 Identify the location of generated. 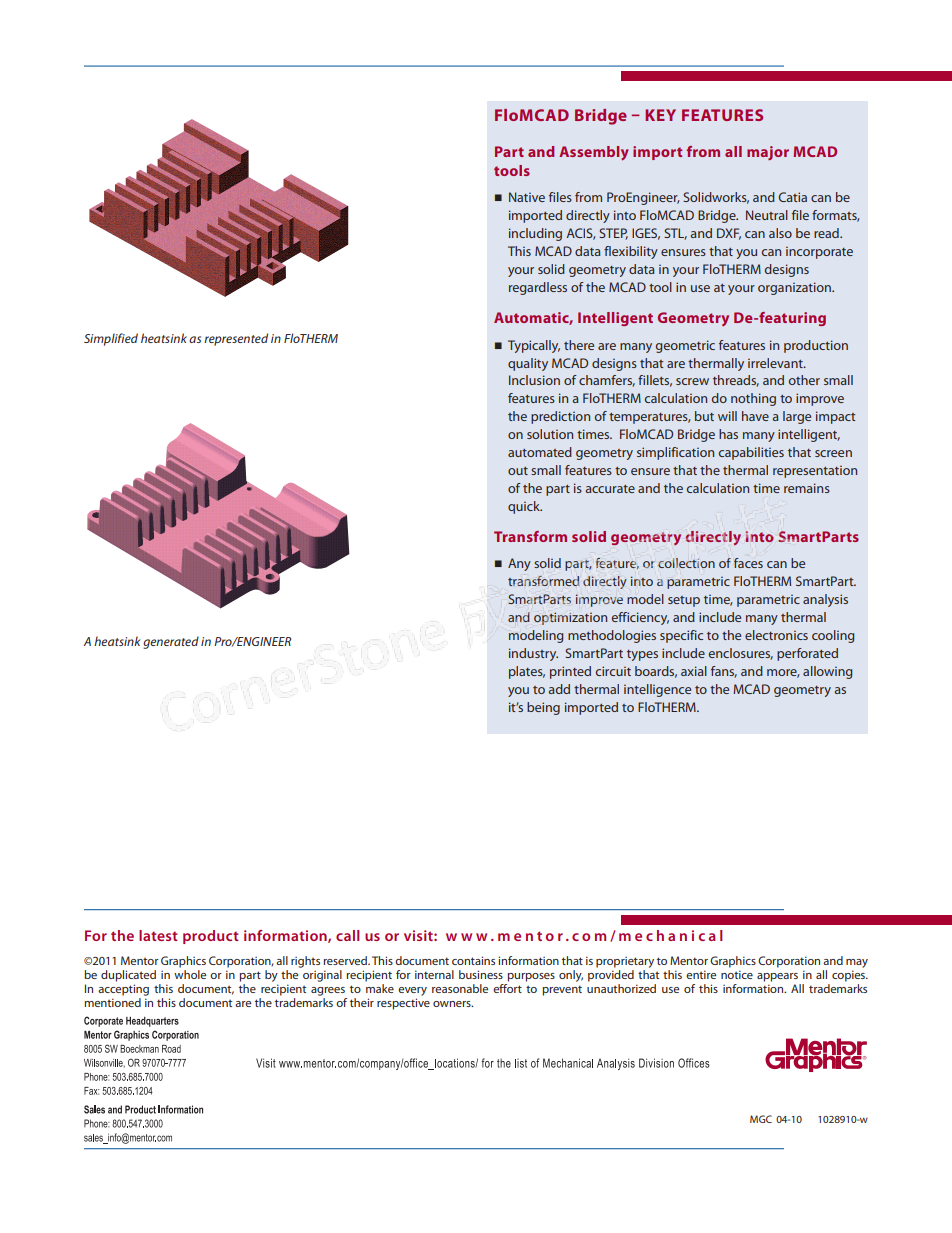
(171, 642).
